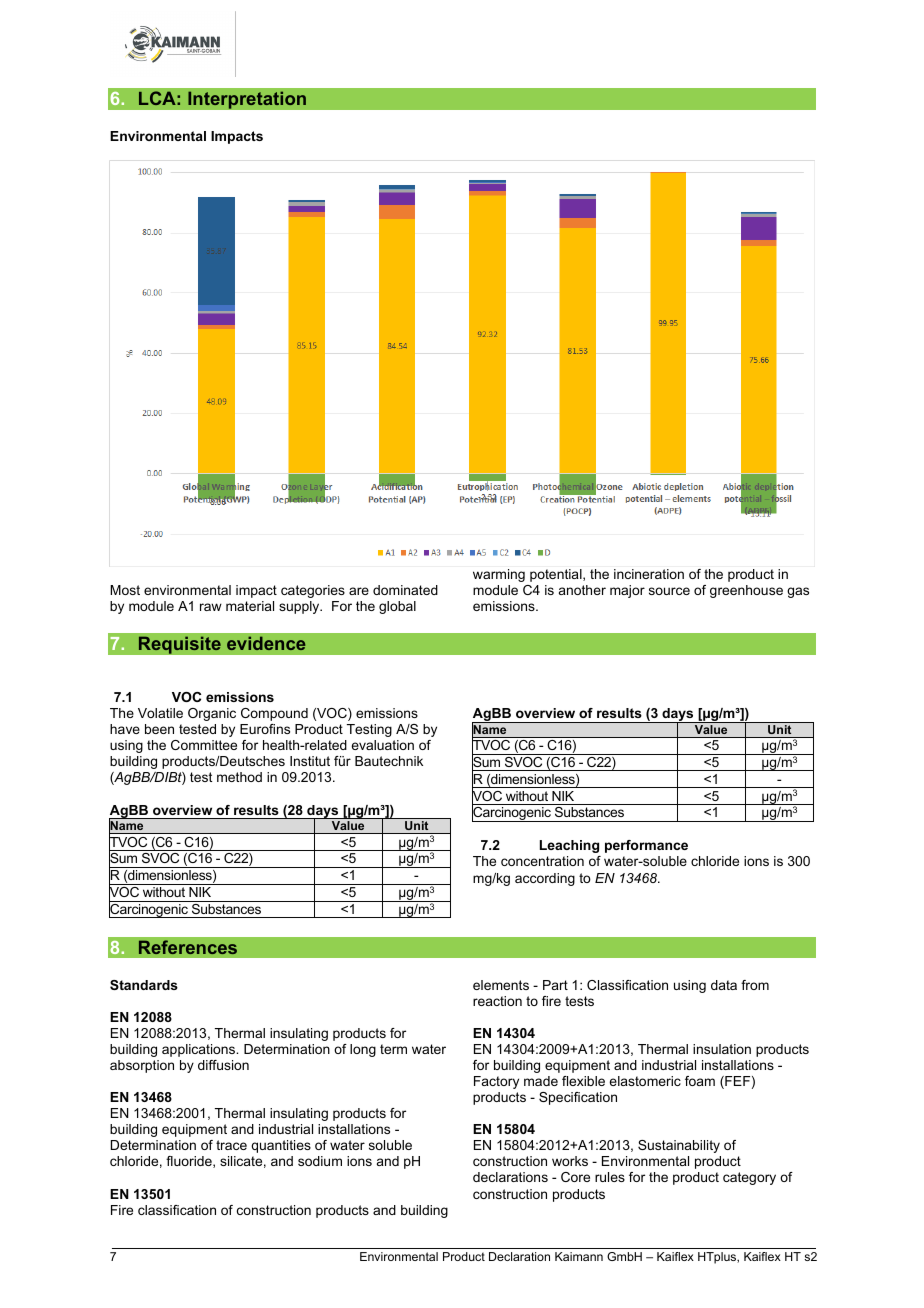 This document has width=924, height=1308. What do you see at coordinates (497, 1001) in the document?
I see `reaction` at bounding box center [497, 1001].
